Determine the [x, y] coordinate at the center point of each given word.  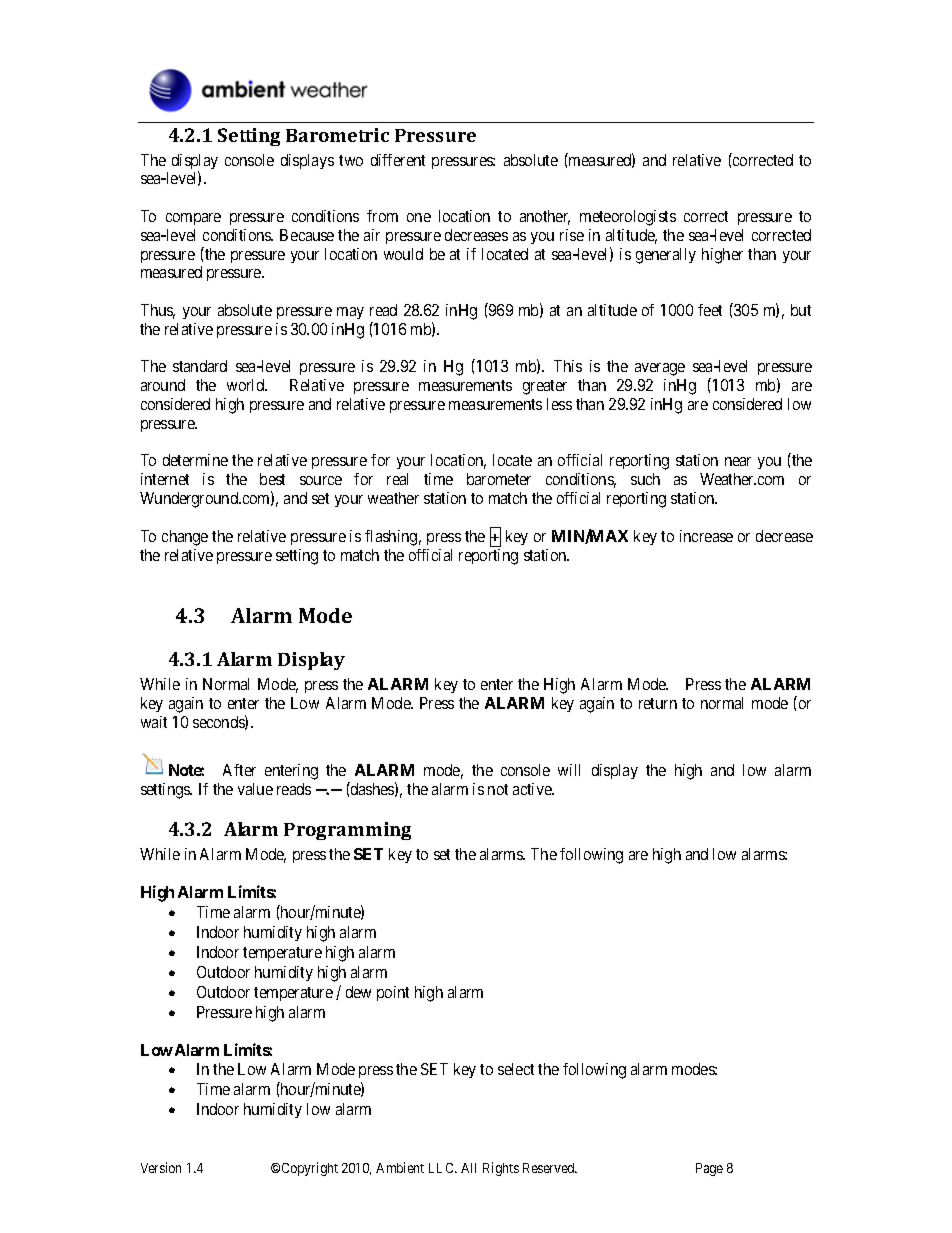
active [533, 789]
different [398, 160]
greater [545, 387]
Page [709, 1169]
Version [161, 1167]
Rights [501, 1169]
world [247, 385]
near [738, 461]
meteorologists [628, 218]
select [516, 1069]
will [569, 770]
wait [154, 722]
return [658, 703]
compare [193, 219]
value [255, 789]
